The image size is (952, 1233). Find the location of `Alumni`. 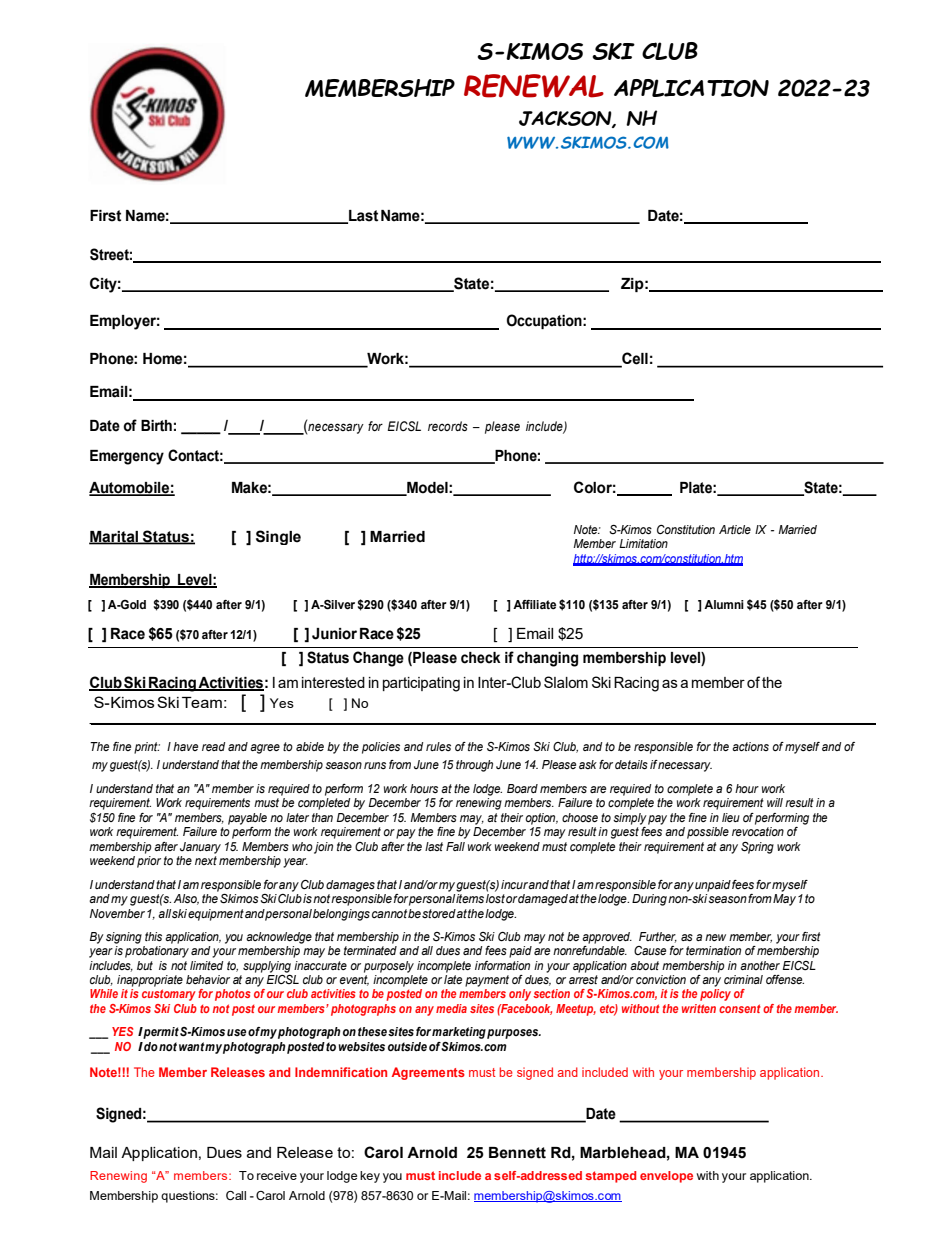

Alumni is located at coordinates (724, 604).
